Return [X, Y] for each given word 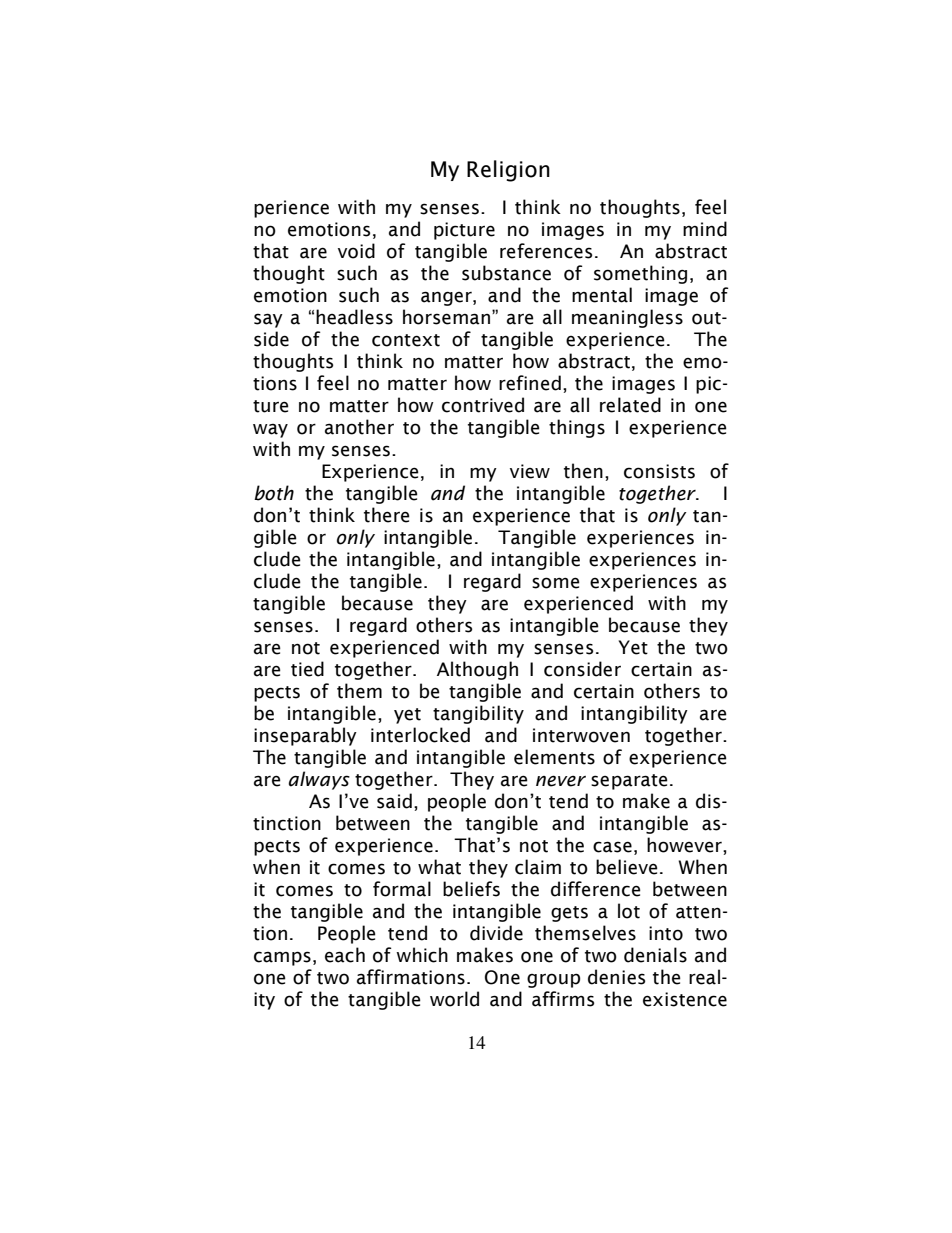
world [454, 999]
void [356, 251]
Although [477, 670]
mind [705, 229]
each [345, 955]
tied [307, 669]
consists [659, 471]
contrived [483, 405]
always [319, 780]
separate [629, 782]
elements [554, 757]
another [359, 427]
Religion [508, 171]
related [630, 405]
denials [655, 955]
